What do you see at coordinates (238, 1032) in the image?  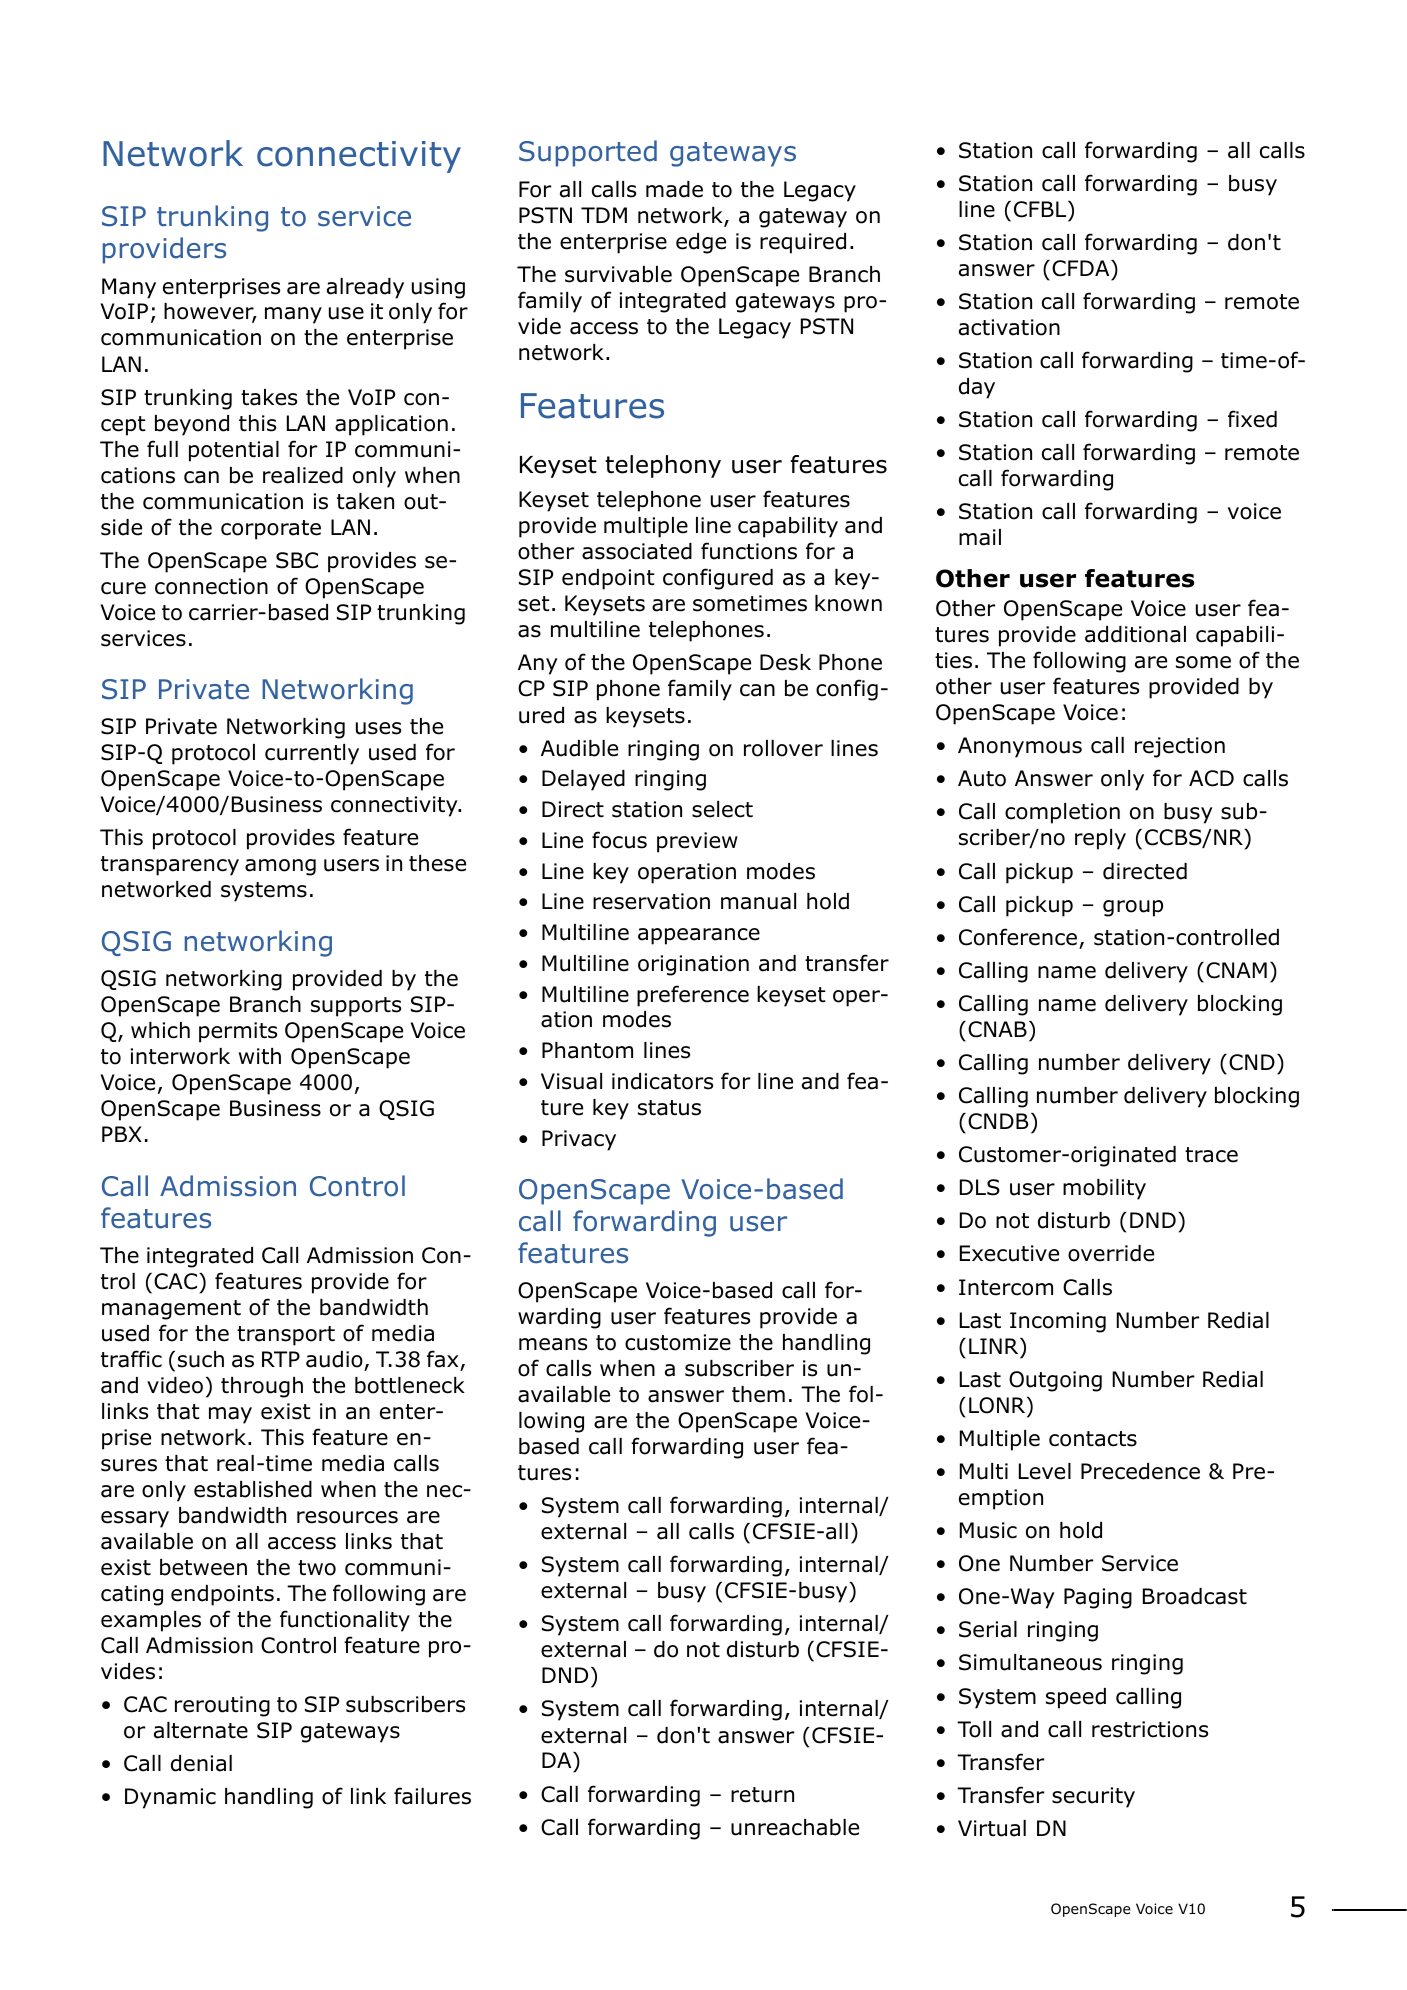 I see `permits` at bounding box center [238, 1032].
